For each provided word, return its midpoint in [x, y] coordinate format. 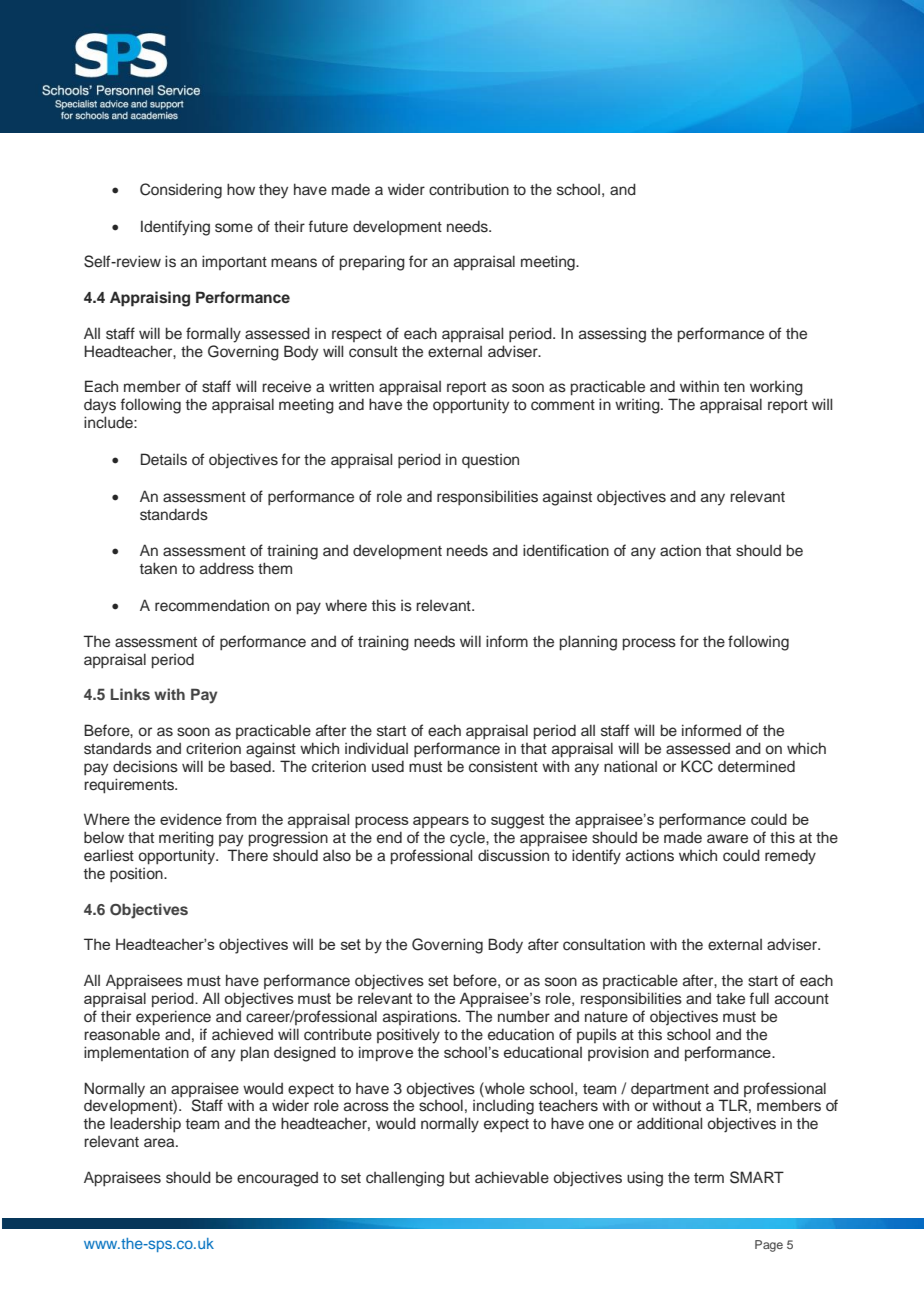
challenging [405, 1179]
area [160, 1143]
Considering [181, 191]
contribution [469, 189]
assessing [612, 335]
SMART [757, 1177]
